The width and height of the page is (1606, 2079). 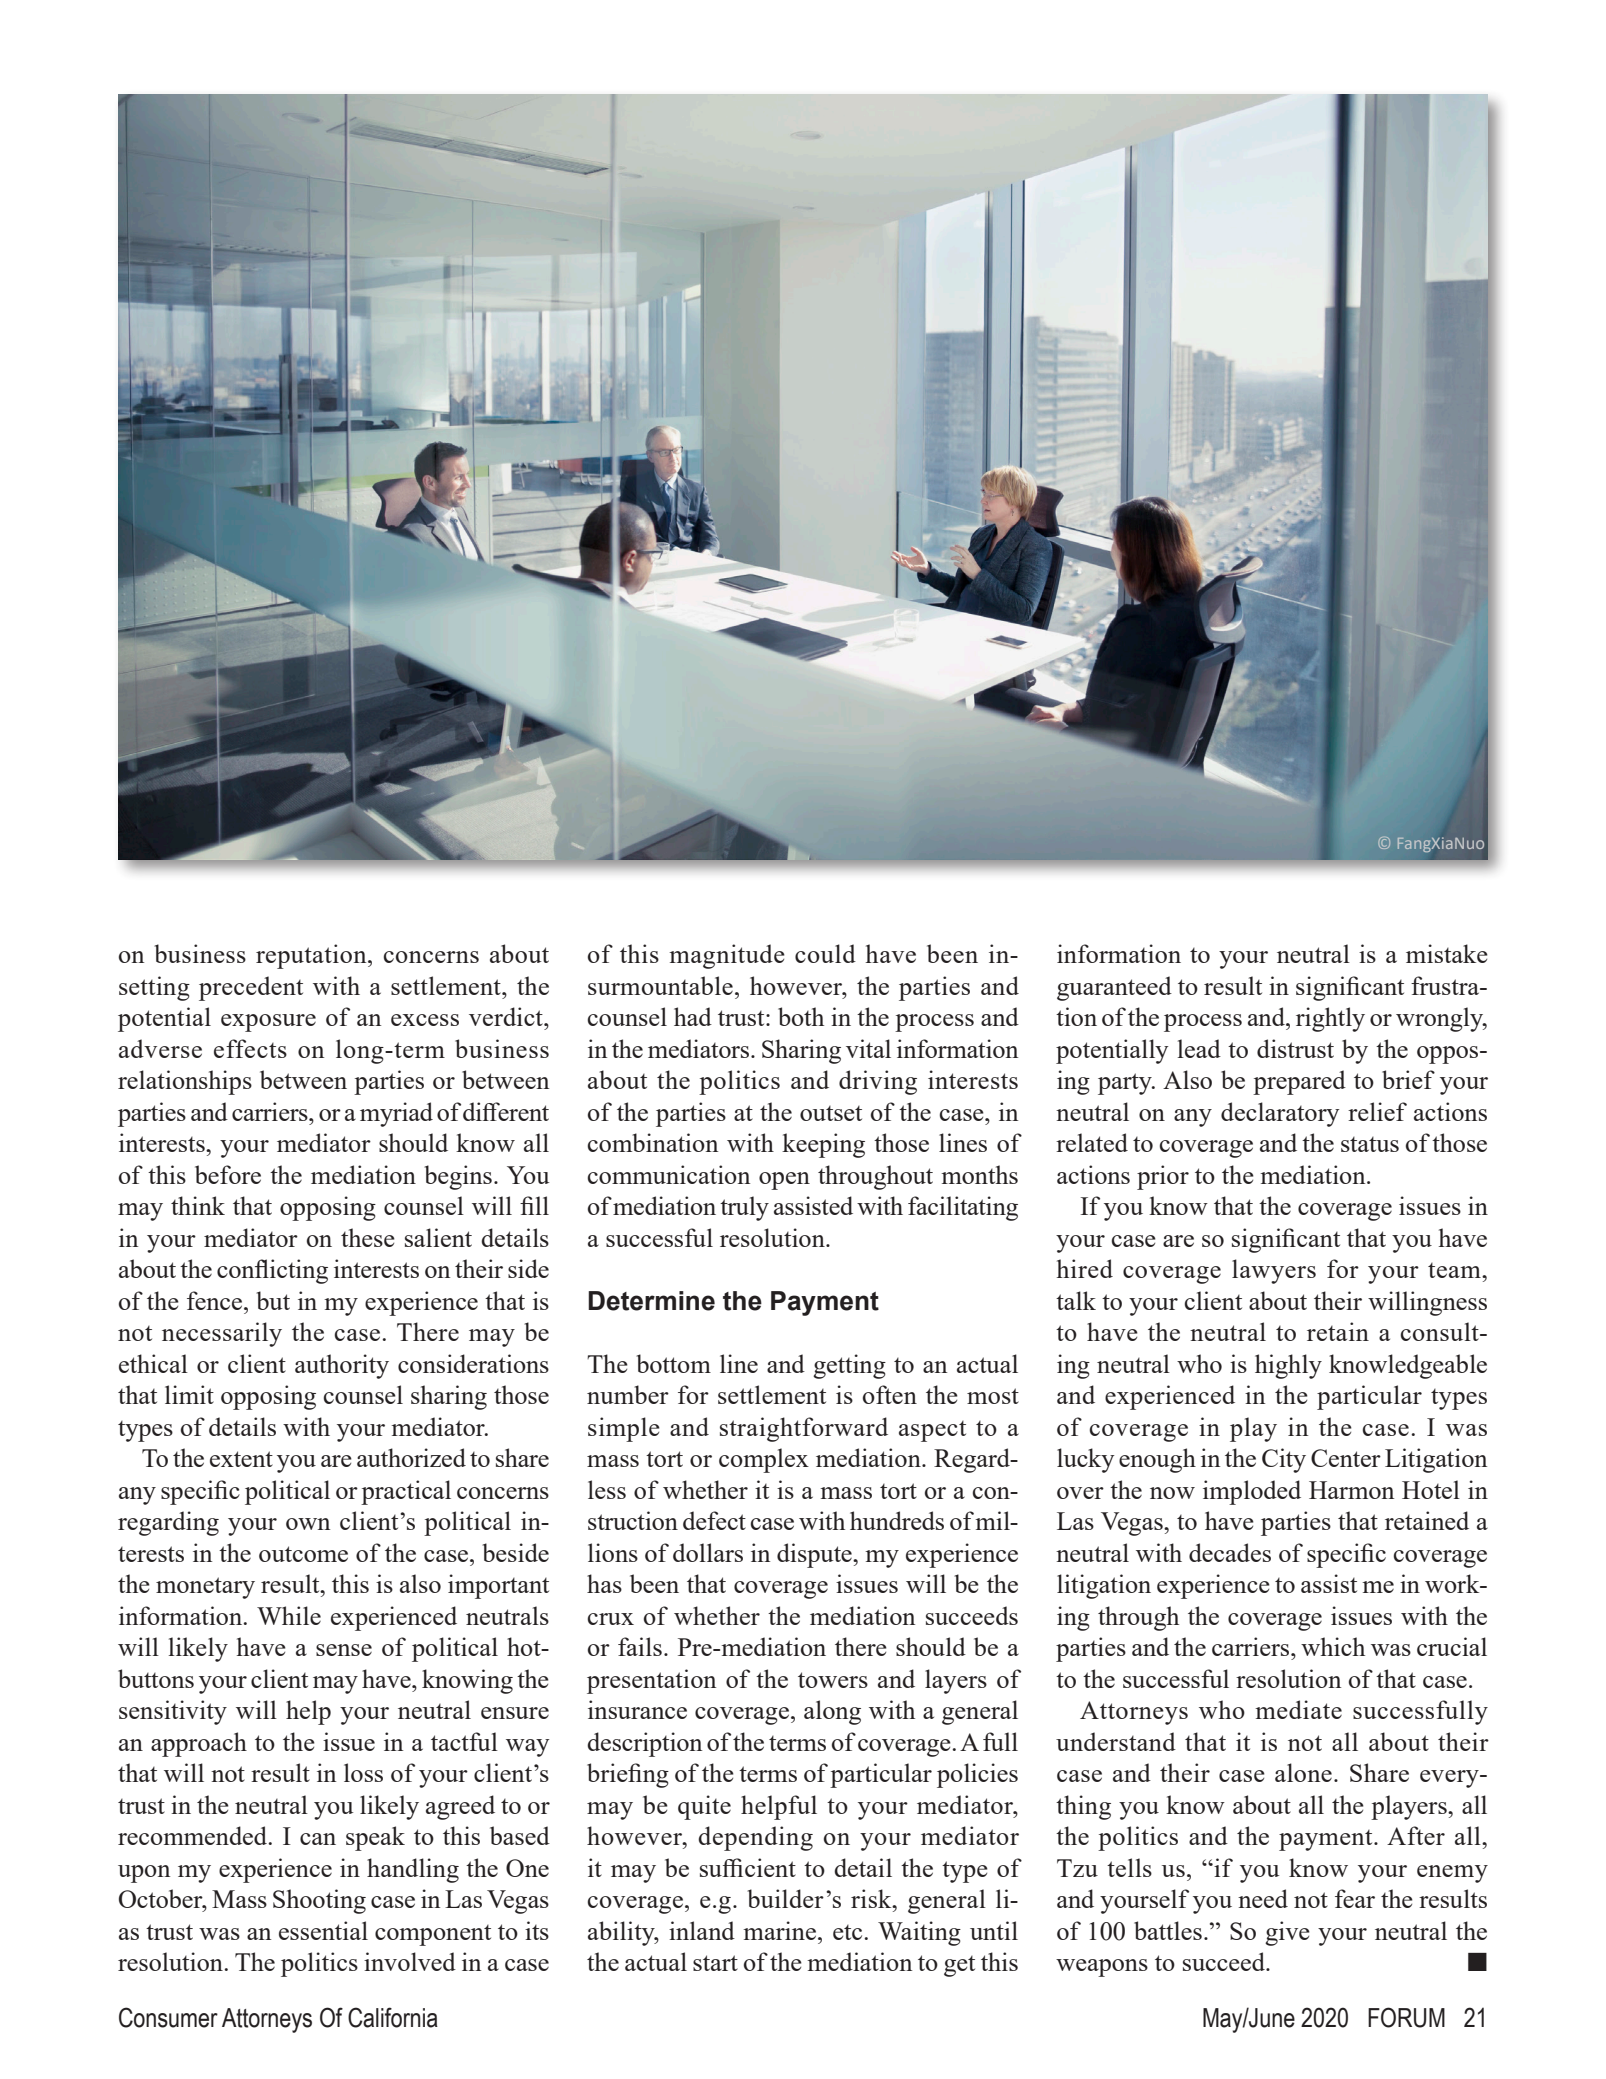 I want to click on truly, so click(x=744, y=1208).
